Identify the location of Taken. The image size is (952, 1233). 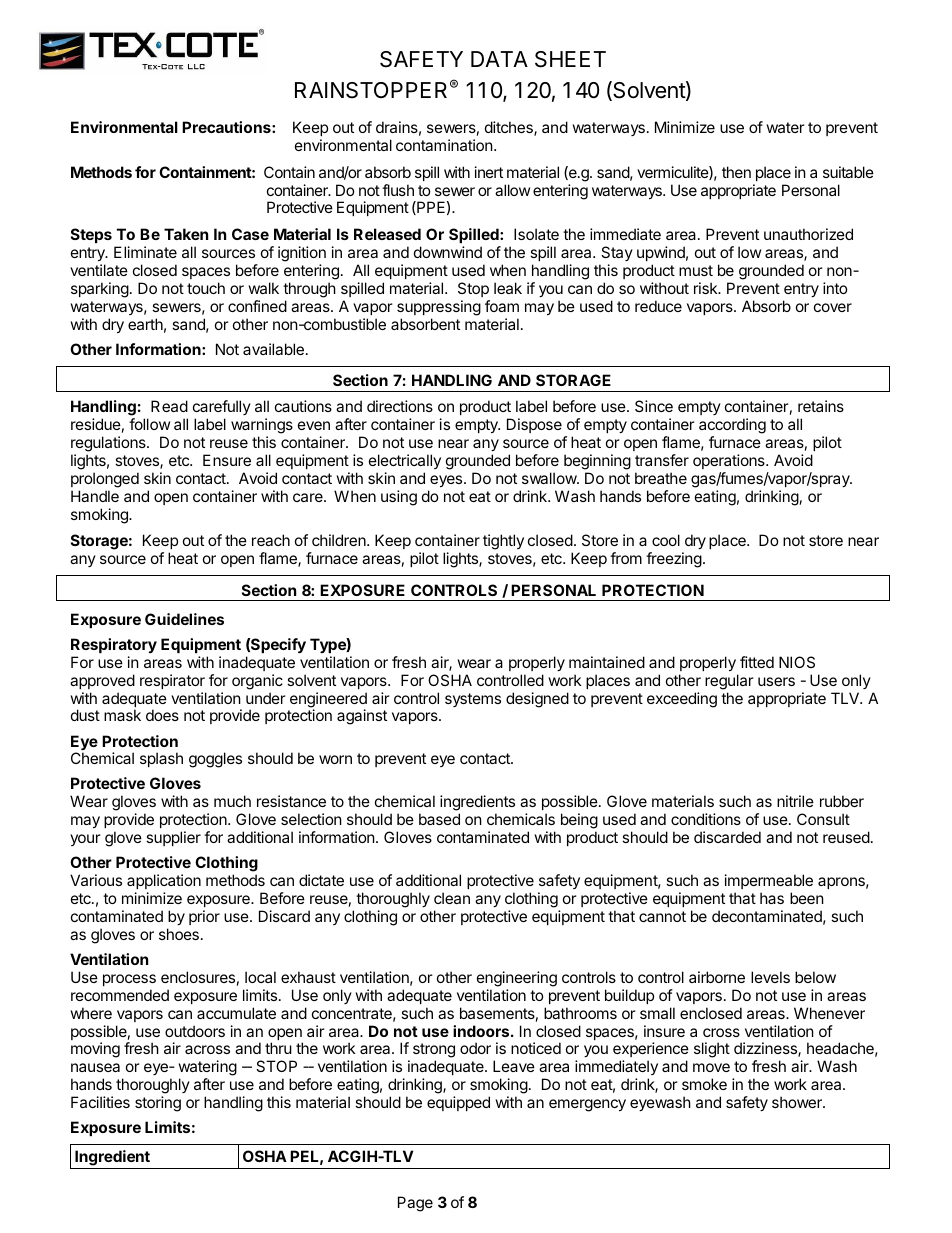
(186, 234).
